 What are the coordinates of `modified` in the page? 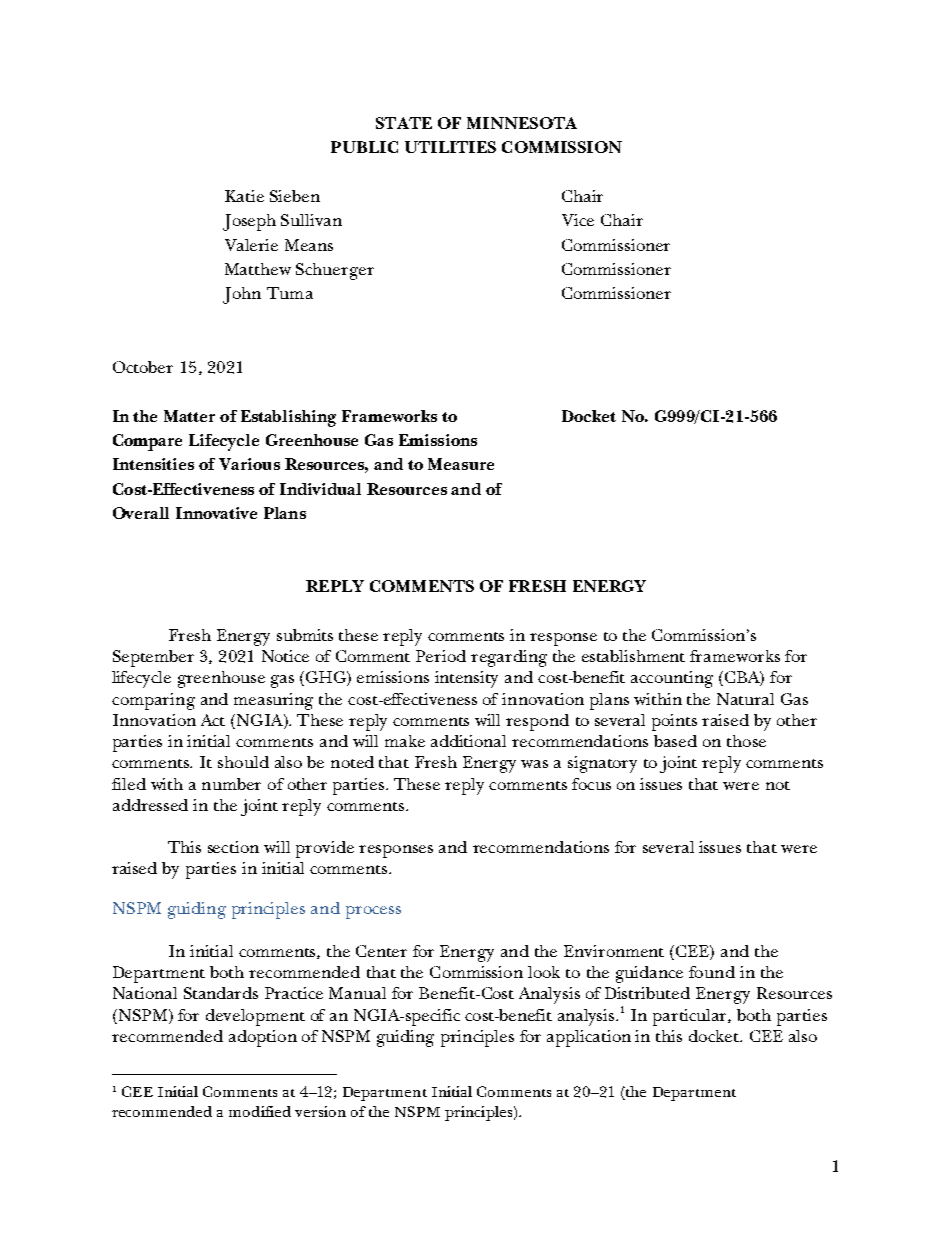 It's located at (260, 1111).
